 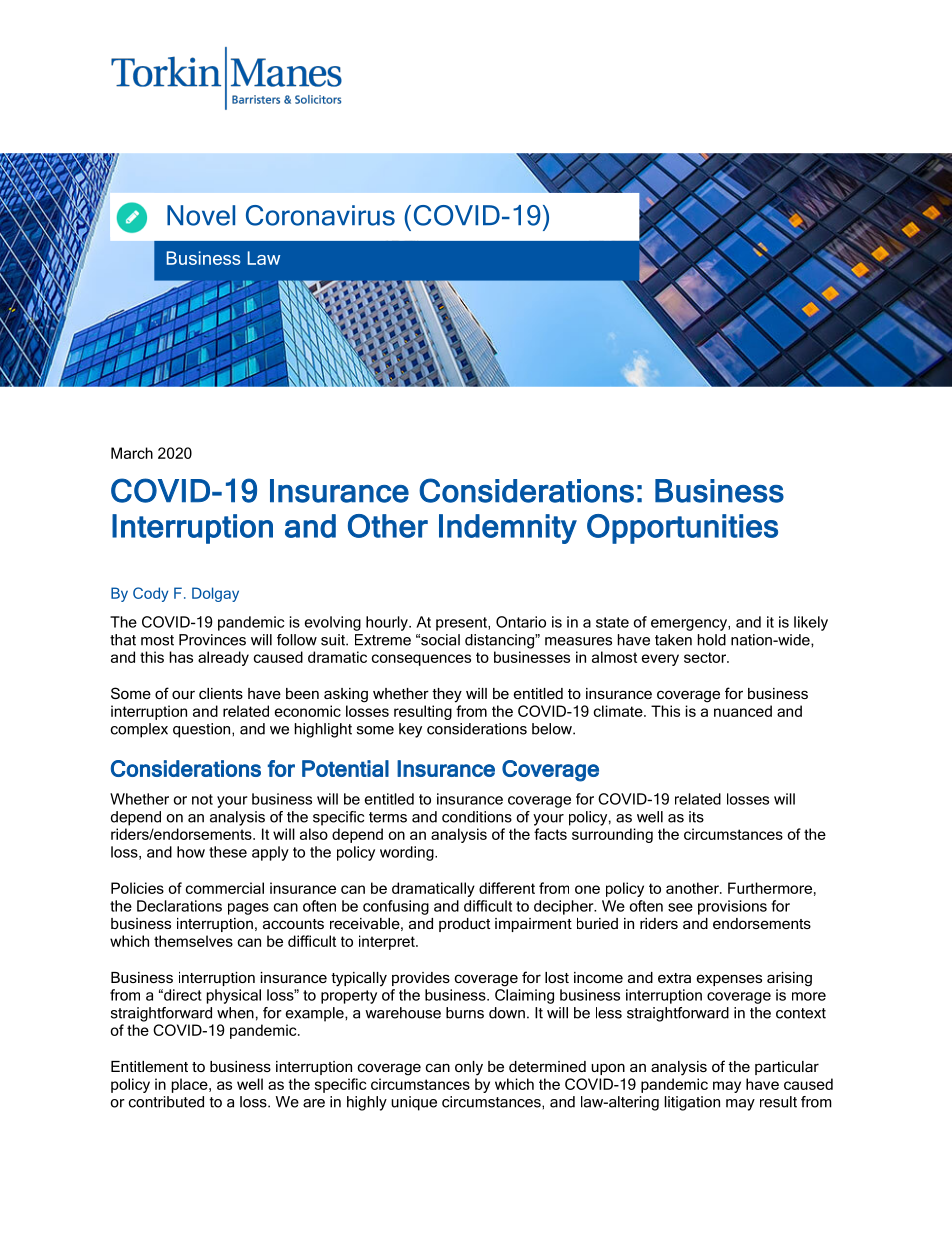 I want to click on Coronavirus, so click(x=320, y=215).
